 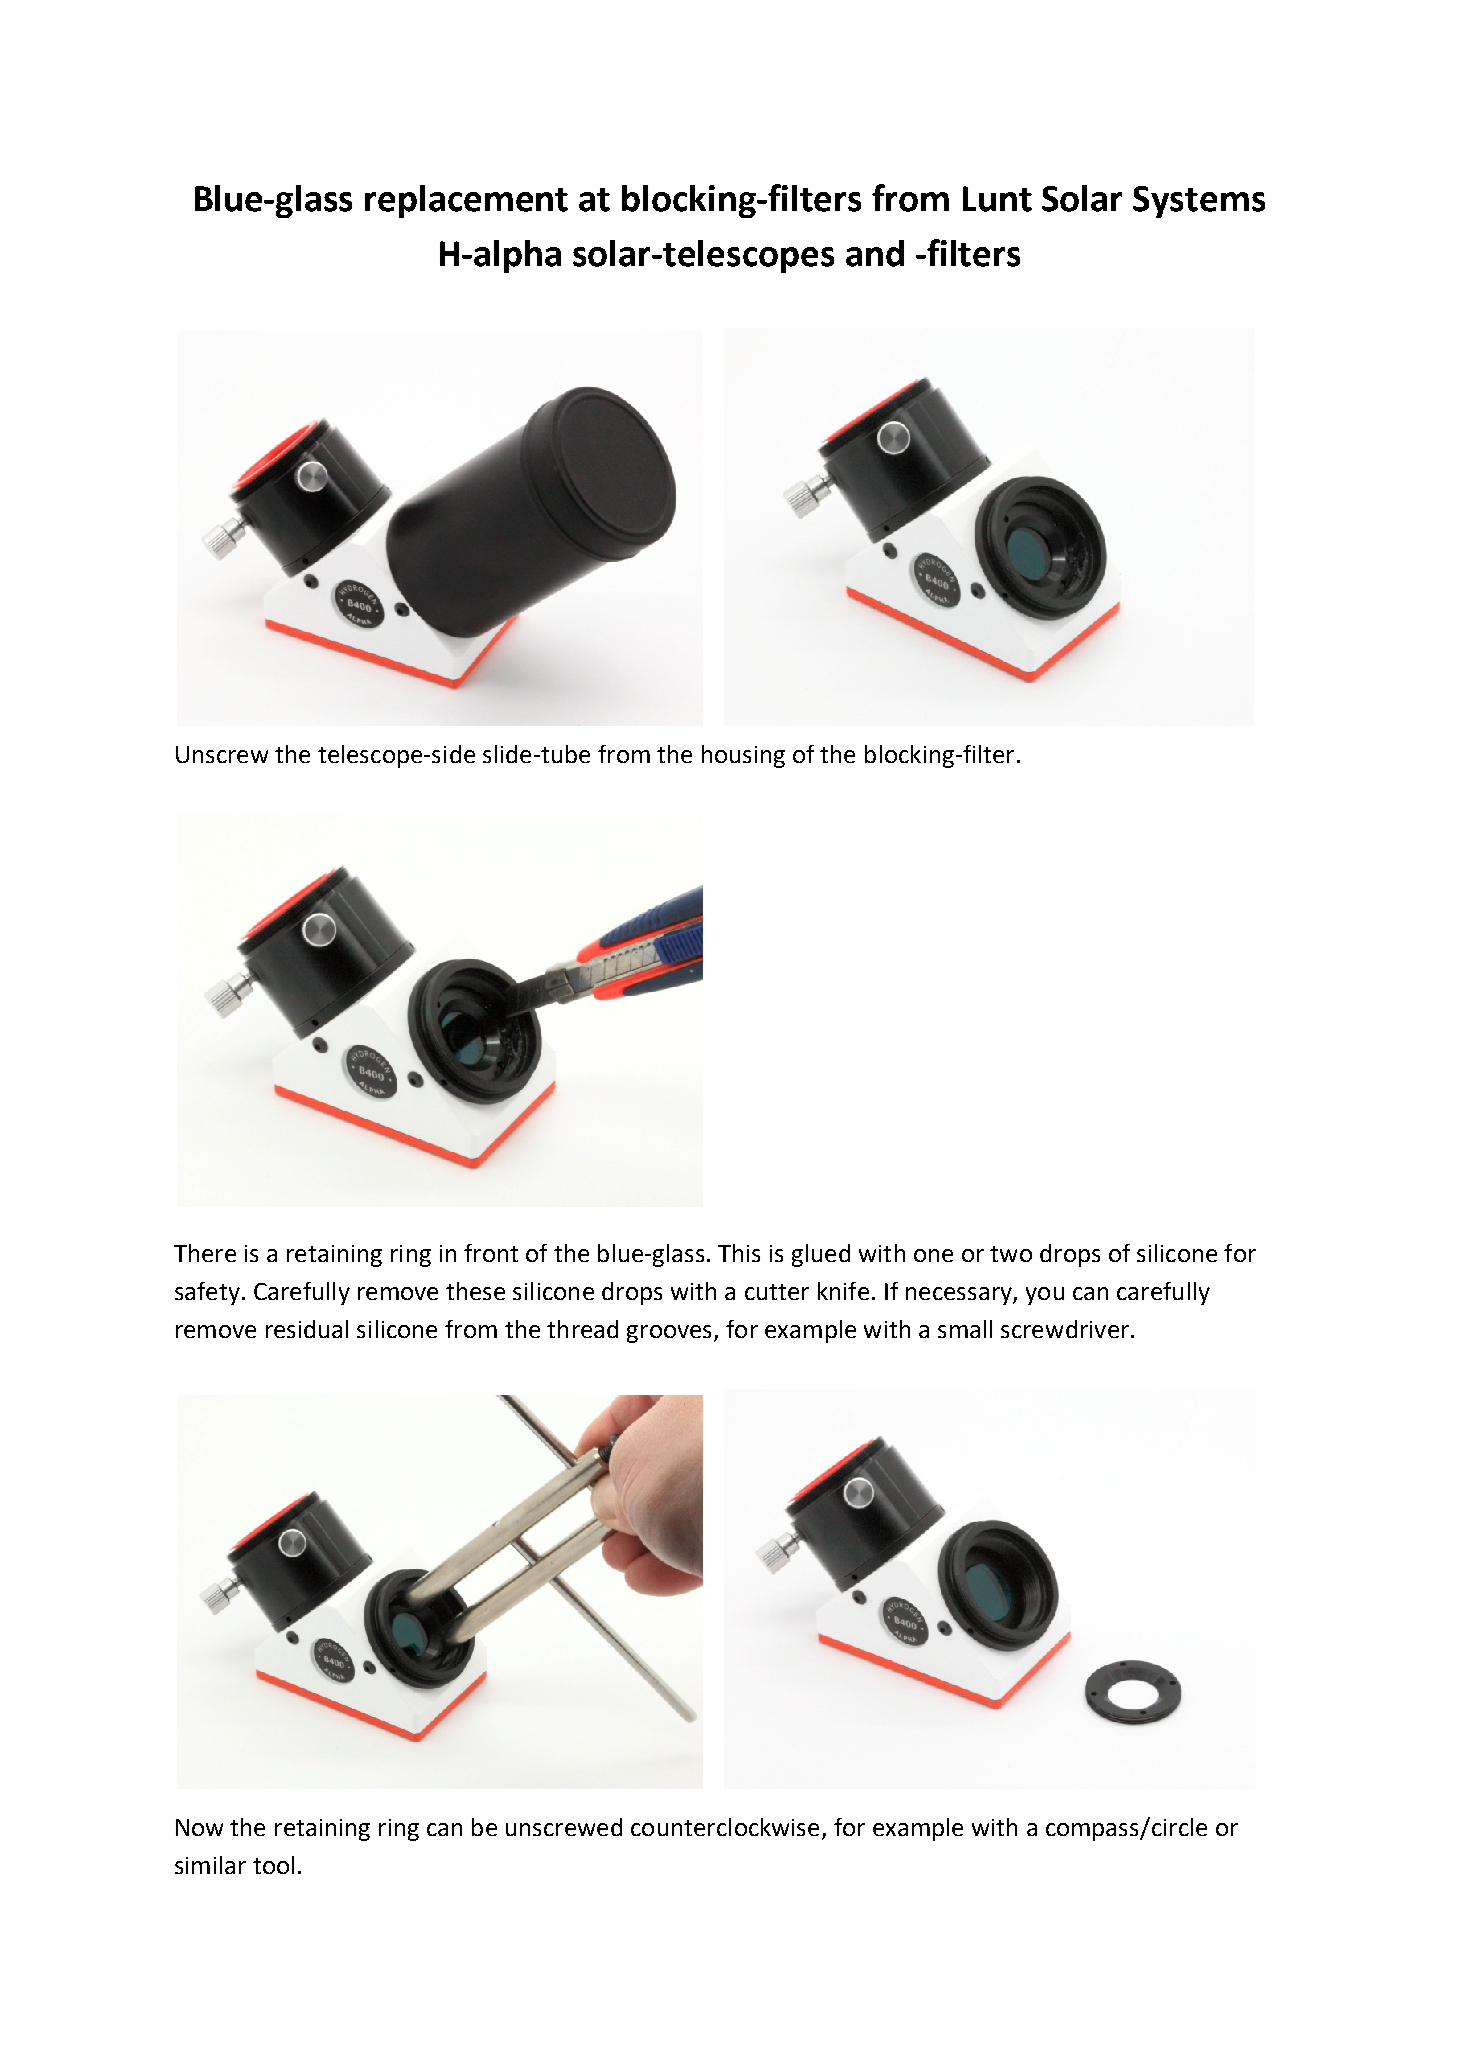 What do you see at coordinates (1065, 1329) in the screenshot?
I see `screwdriver` at bounding box center [1065, 1329].
